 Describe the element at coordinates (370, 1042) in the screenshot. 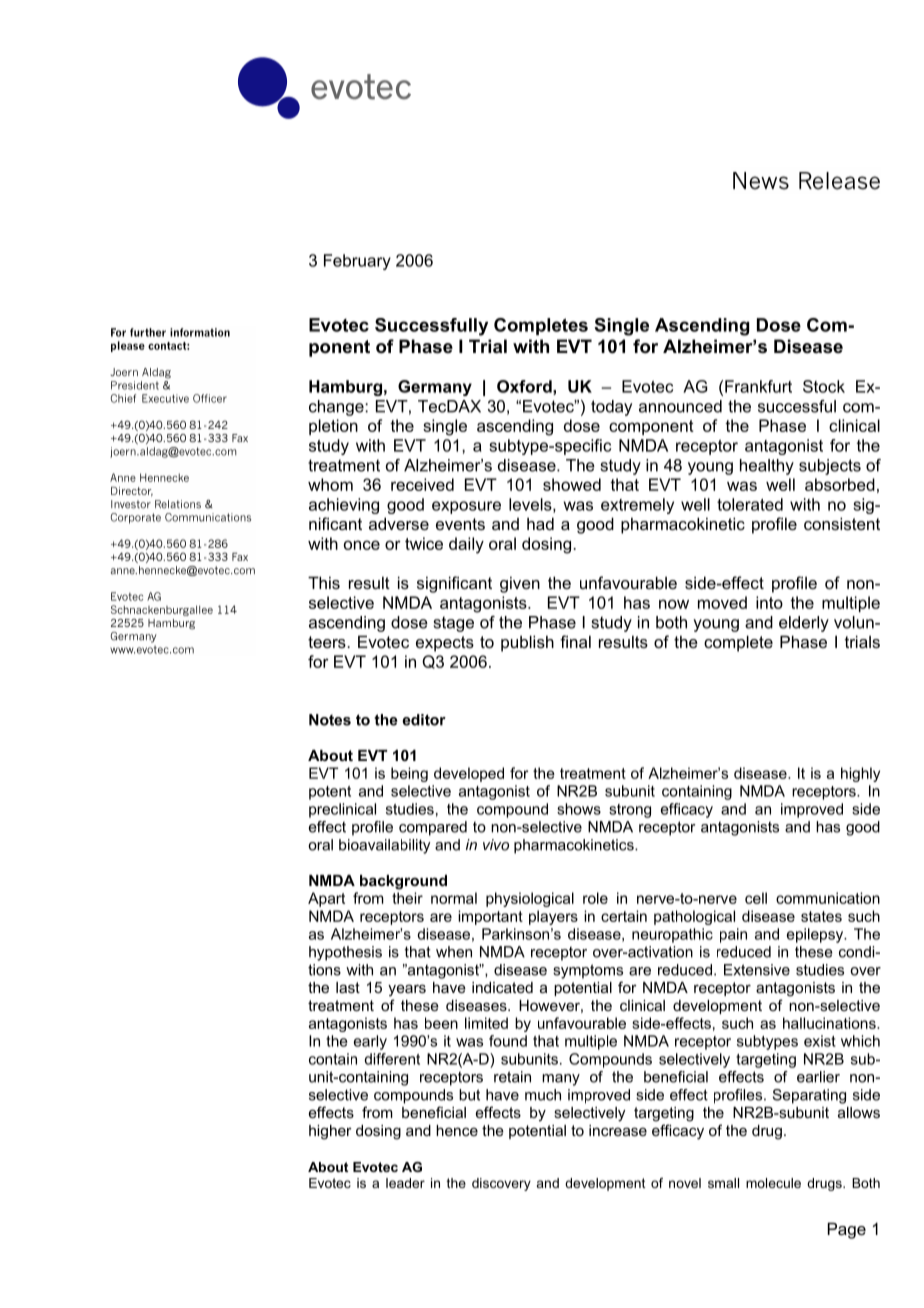

I see `early` at that location.
